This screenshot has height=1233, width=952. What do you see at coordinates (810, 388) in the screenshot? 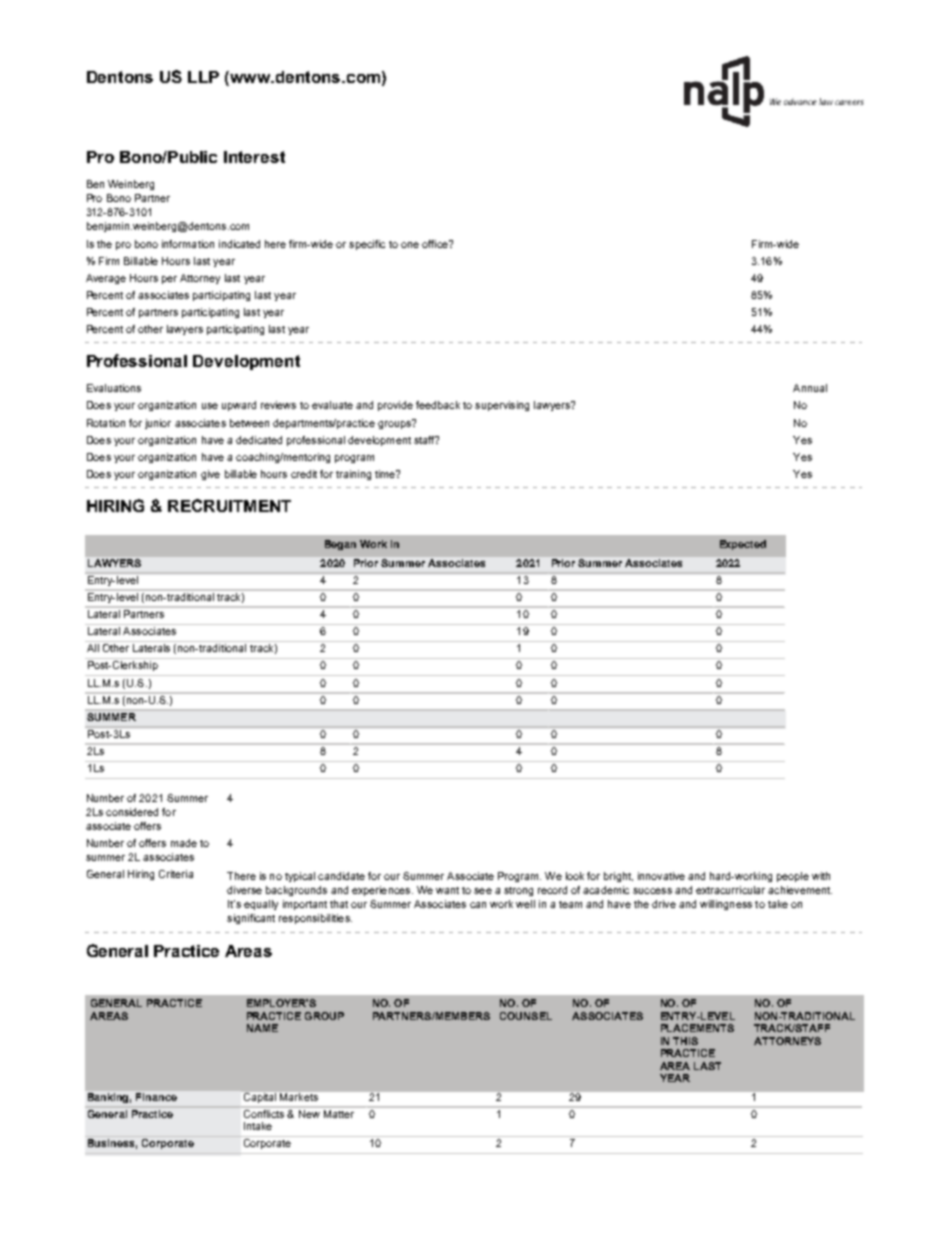
I see `Annual` at bounding box center [810, 388].
